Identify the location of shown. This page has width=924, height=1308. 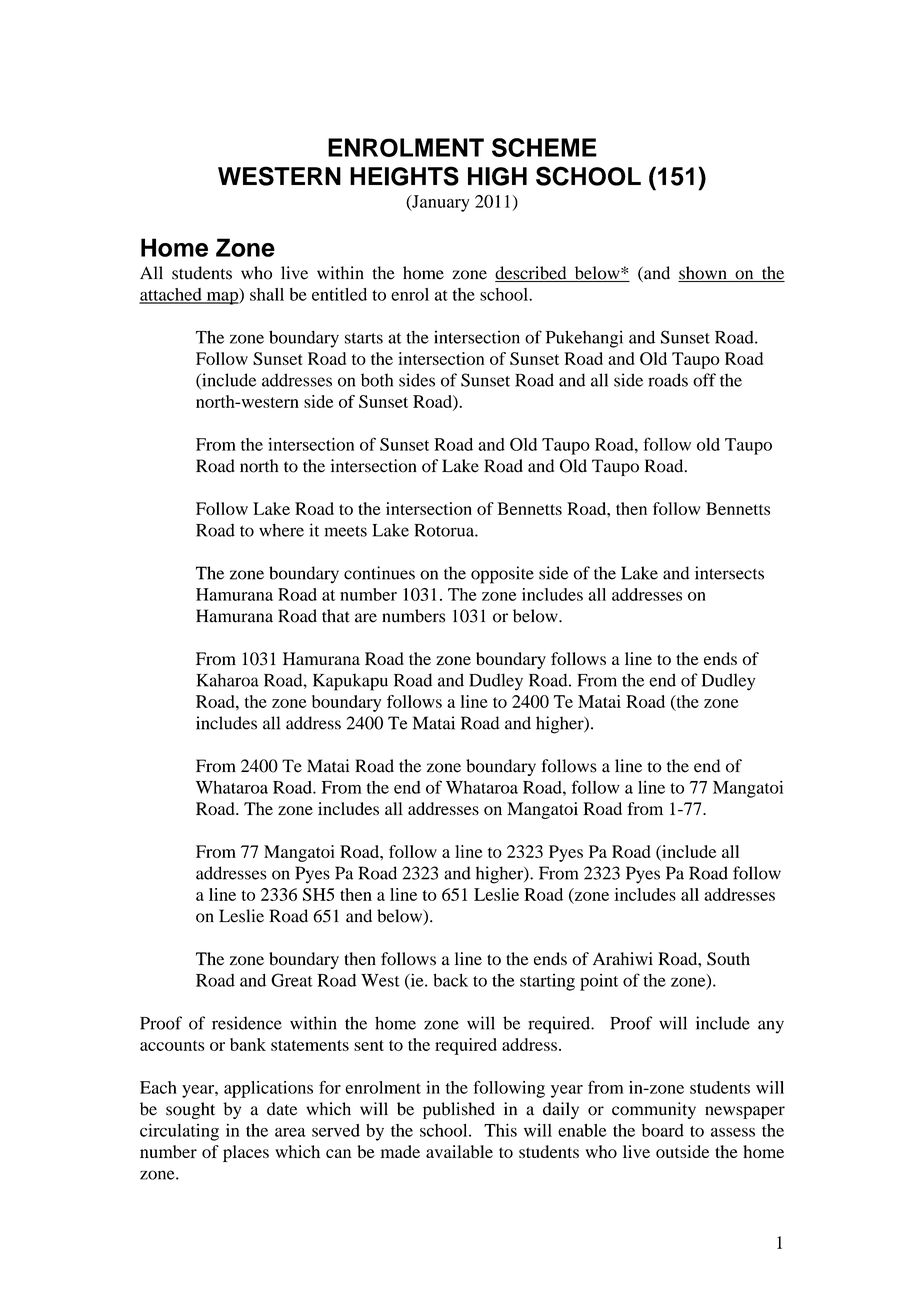
(703, 274).
